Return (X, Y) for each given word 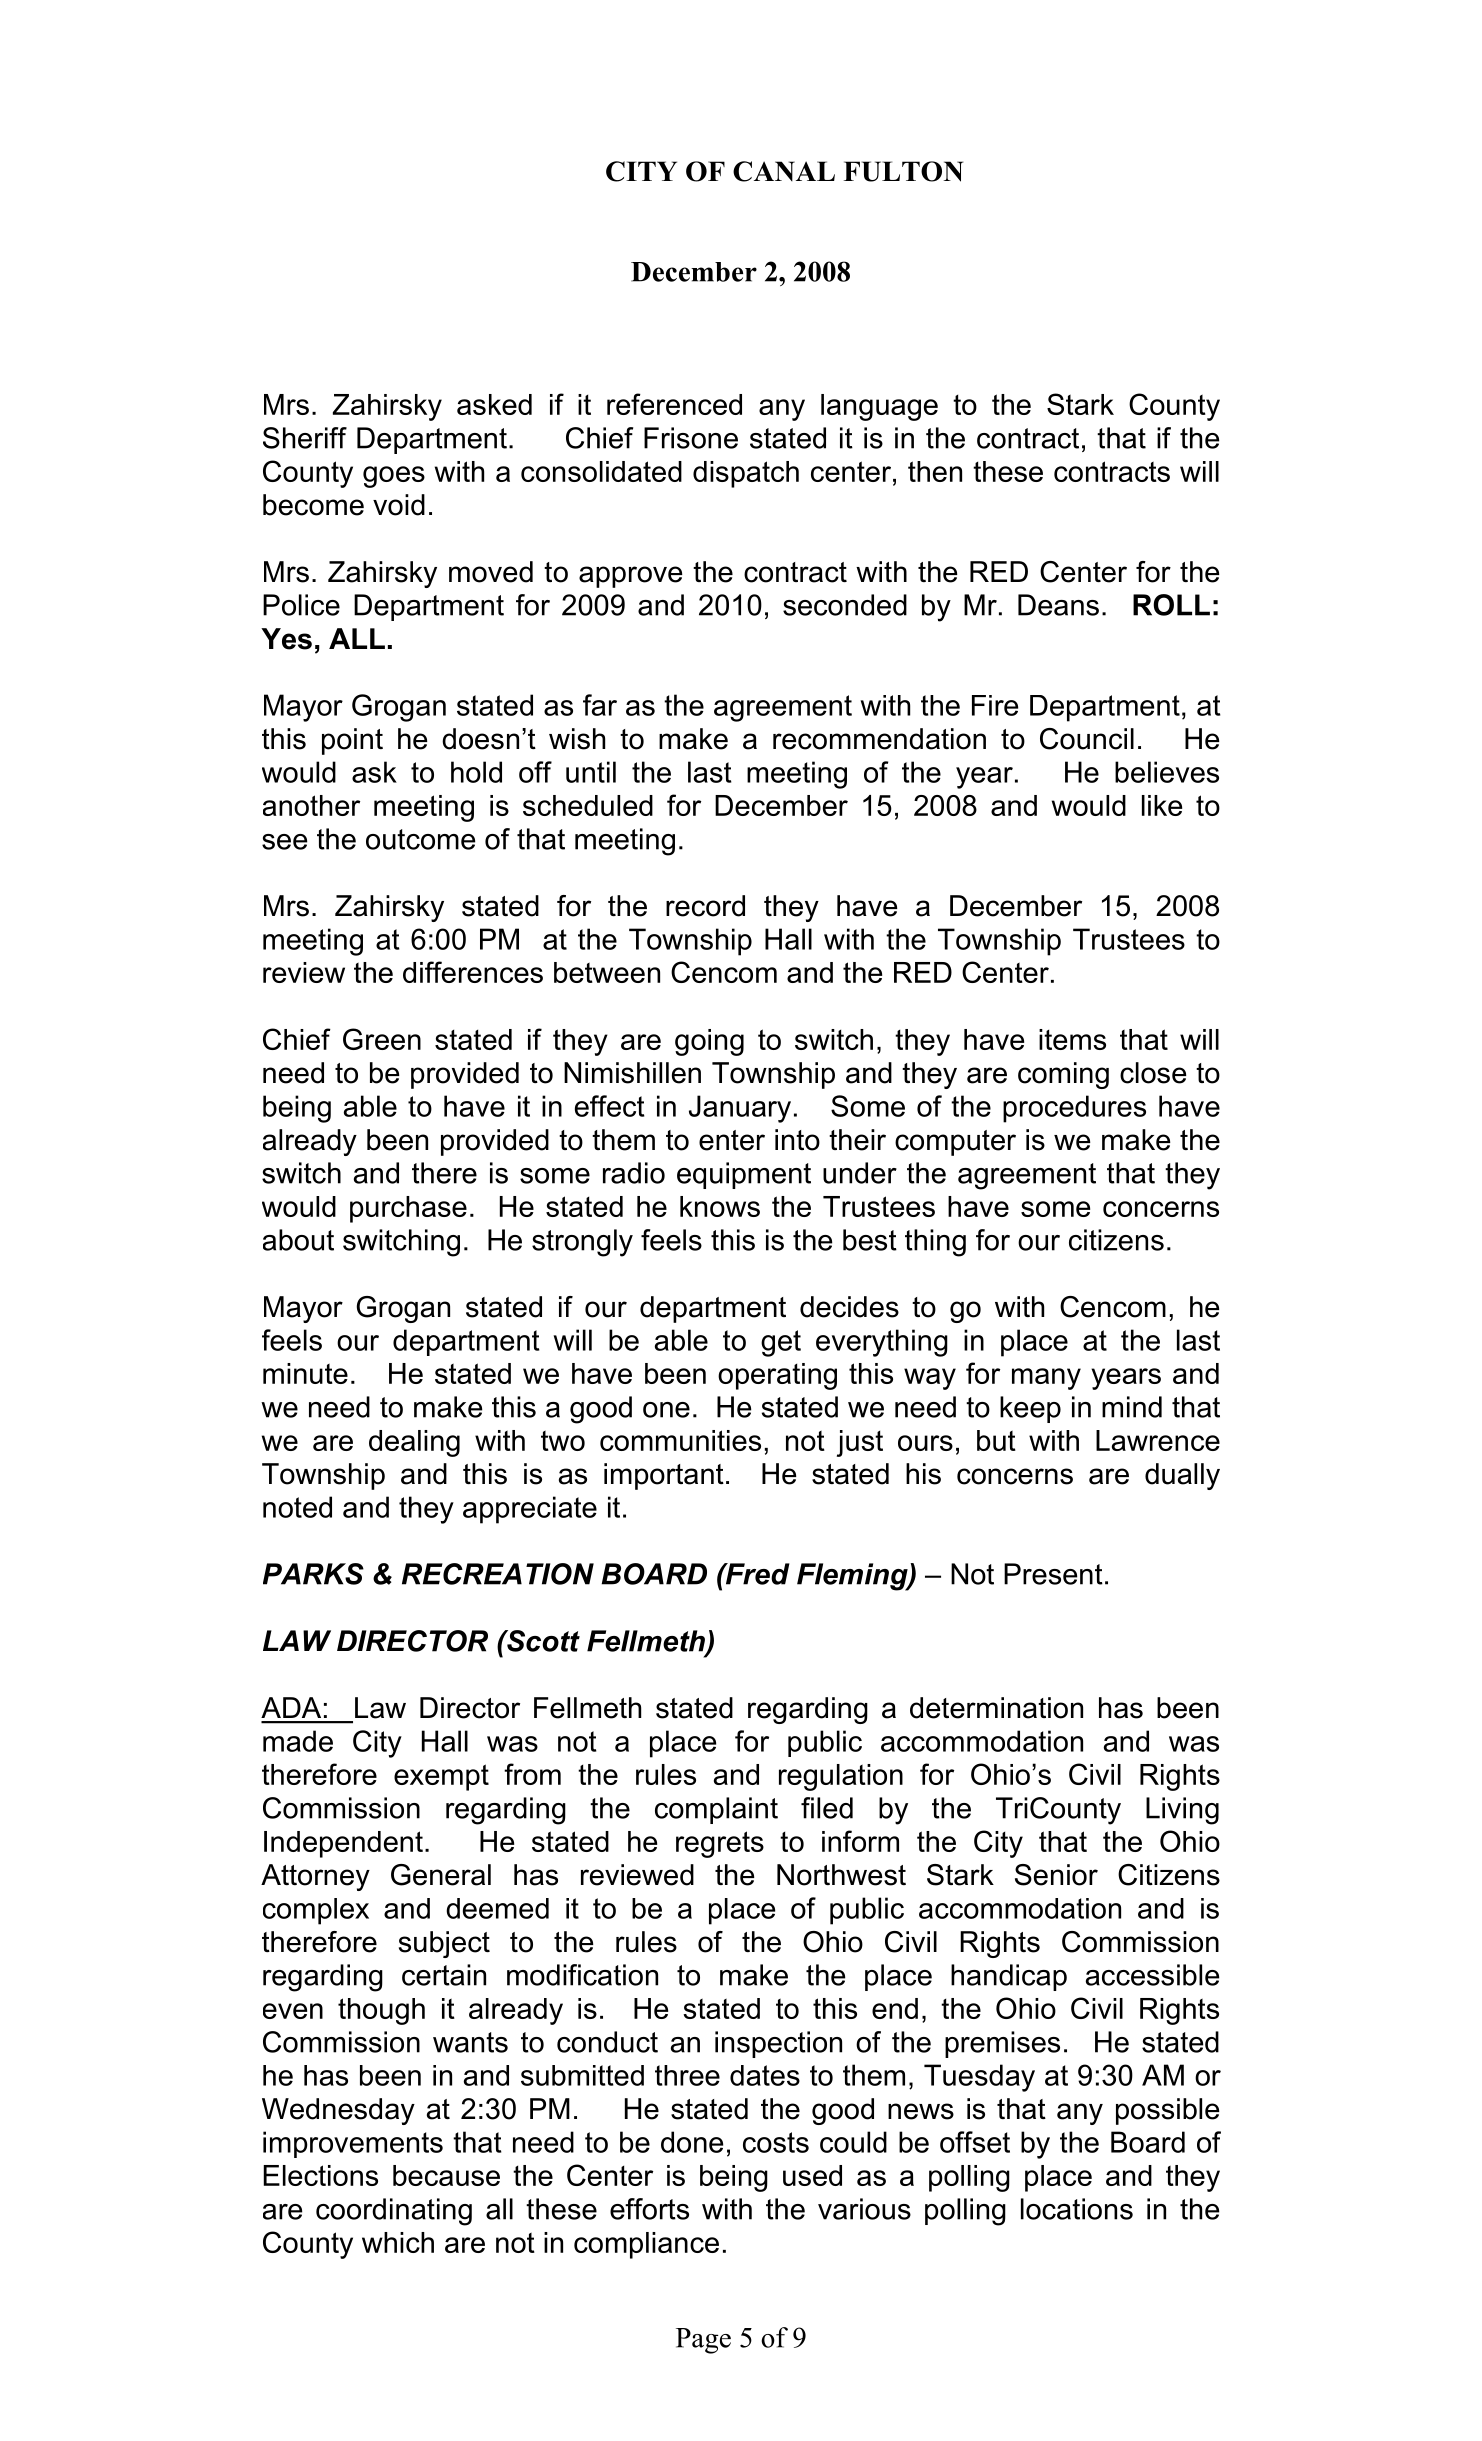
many (1046, 1379)
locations (1077, 2209)
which (398, 2242)
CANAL (784, 171)
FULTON (903, 171)
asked (494, 404)
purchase (408, 1209)
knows (720, 1206)
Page (703, 2341)
